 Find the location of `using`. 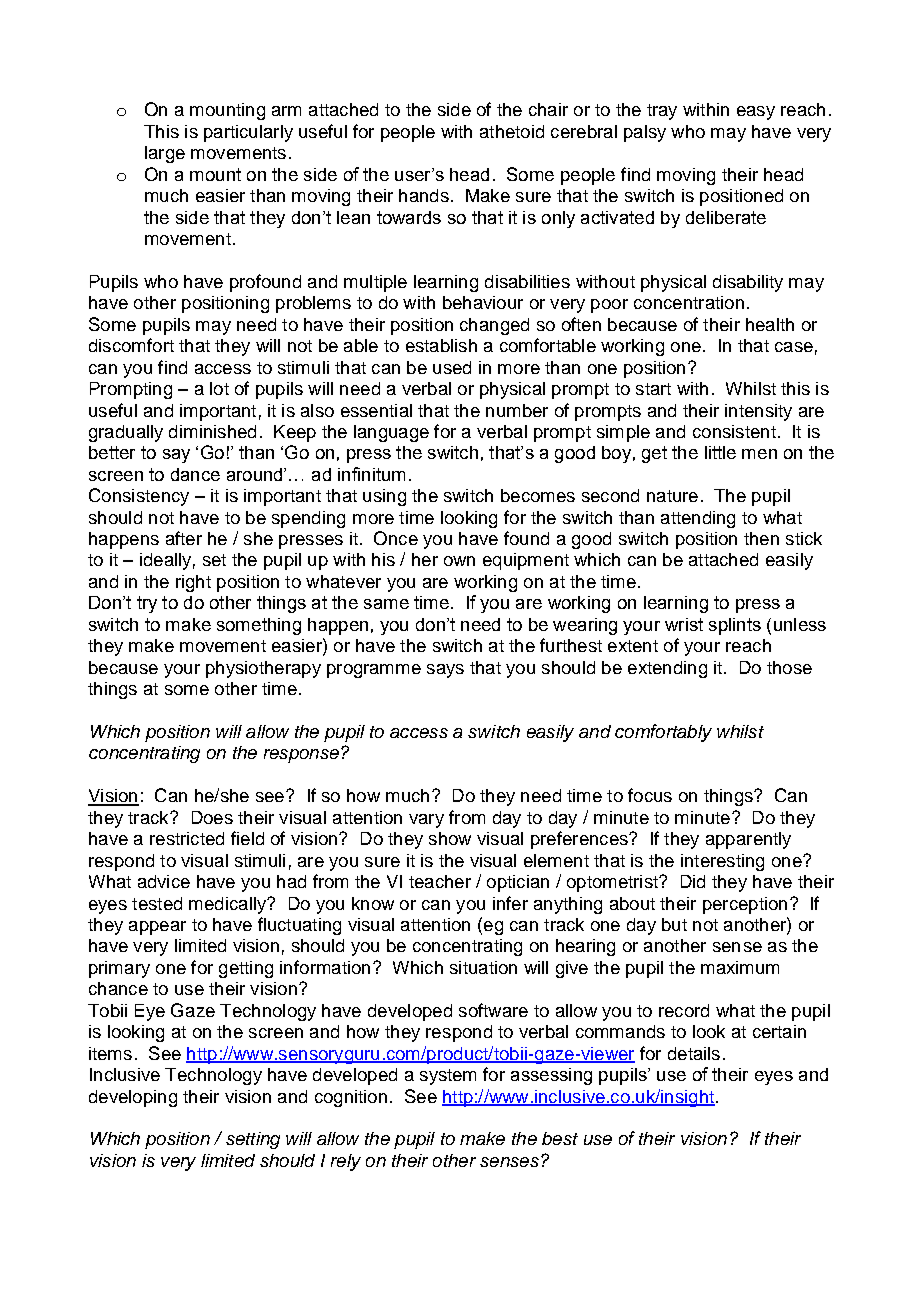

using is located at coordinates (384, 497).
